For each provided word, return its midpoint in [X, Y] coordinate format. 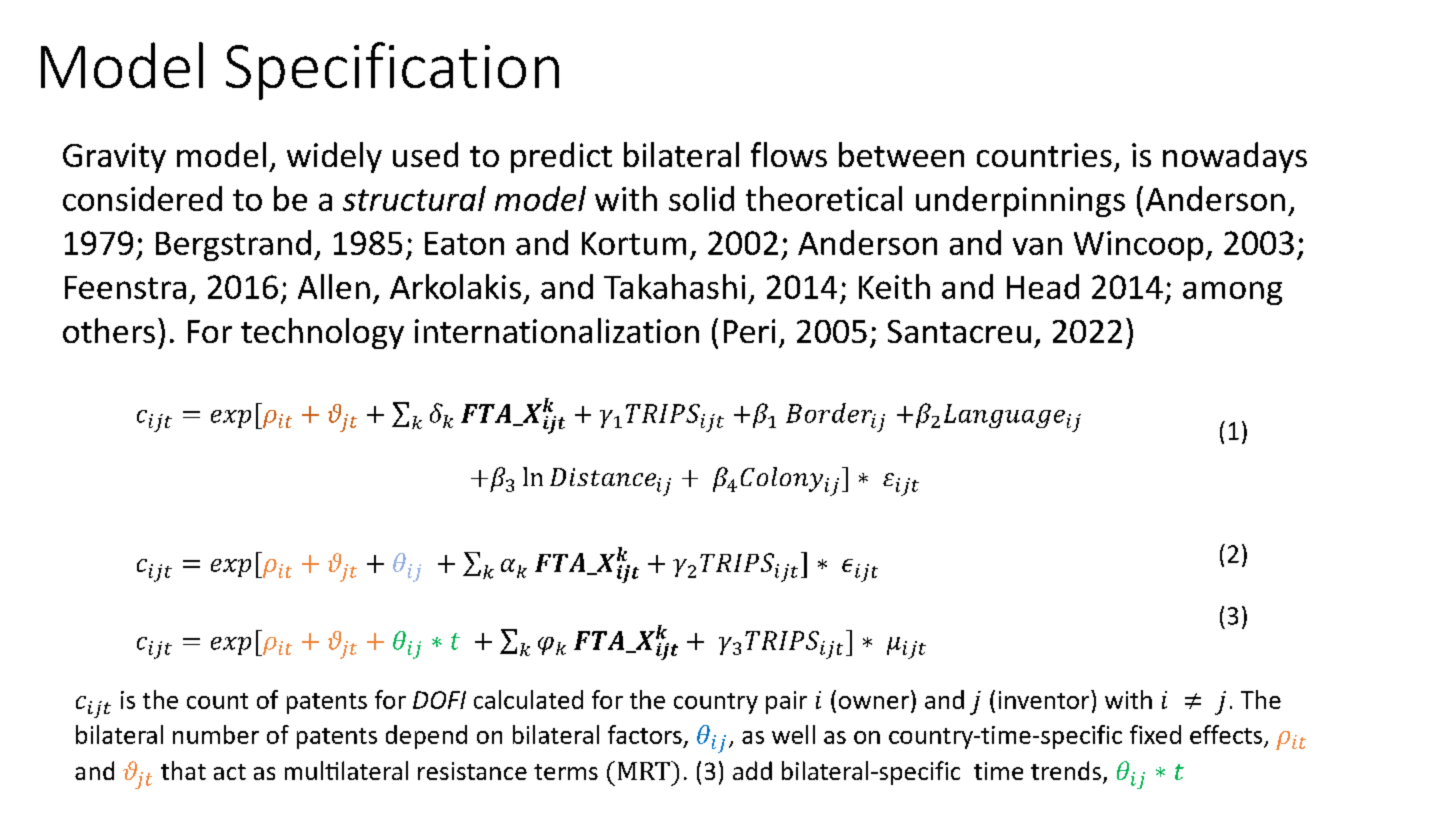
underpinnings [1020, 201]
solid [701, 198]
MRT [645, 770]
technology [322, 333]
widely [334, 157]
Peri [749, 331]
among [1232, 293]
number [216, 734]
